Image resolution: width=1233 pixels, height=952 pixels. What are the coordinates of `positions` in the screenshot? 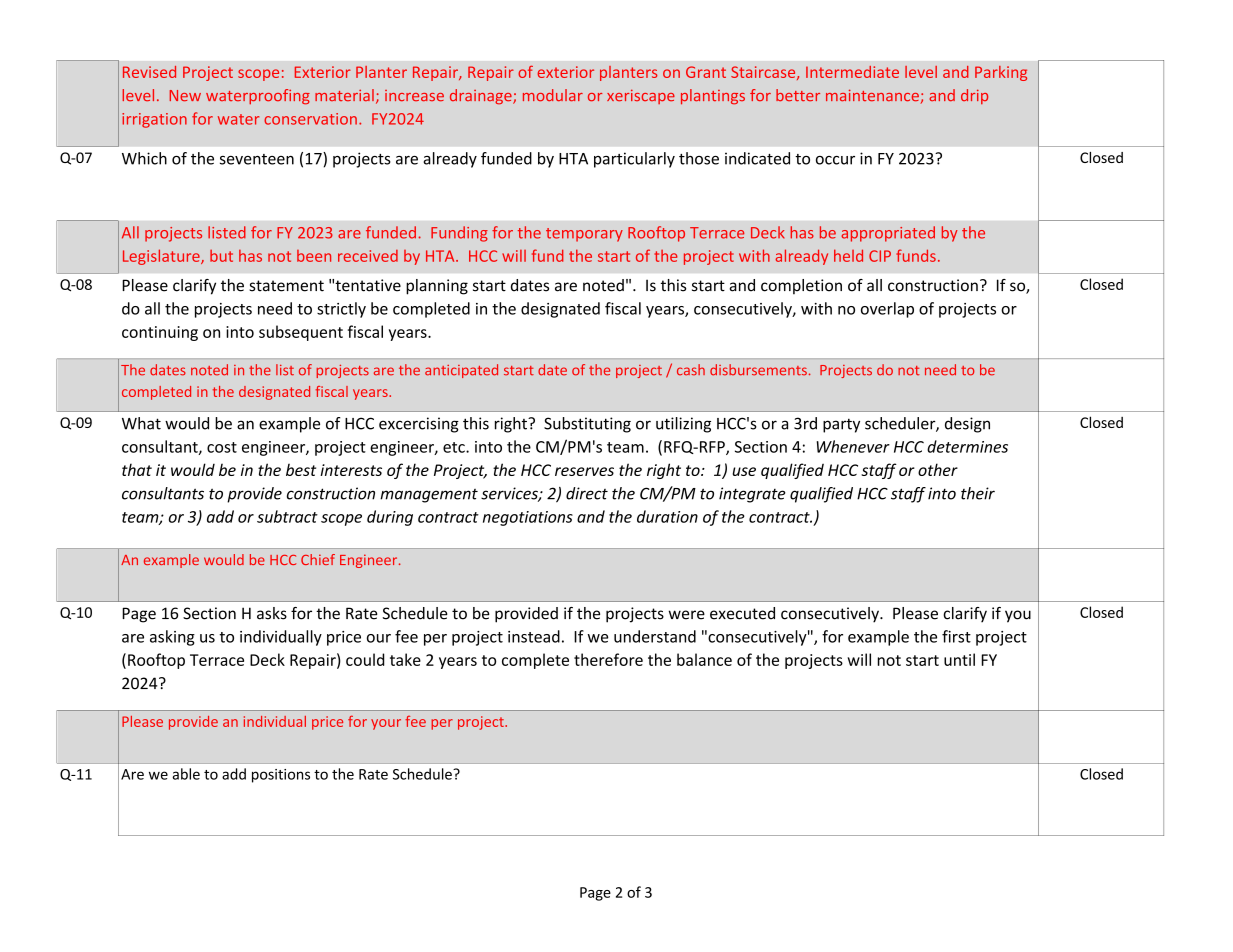 It's located at (281, 776).
